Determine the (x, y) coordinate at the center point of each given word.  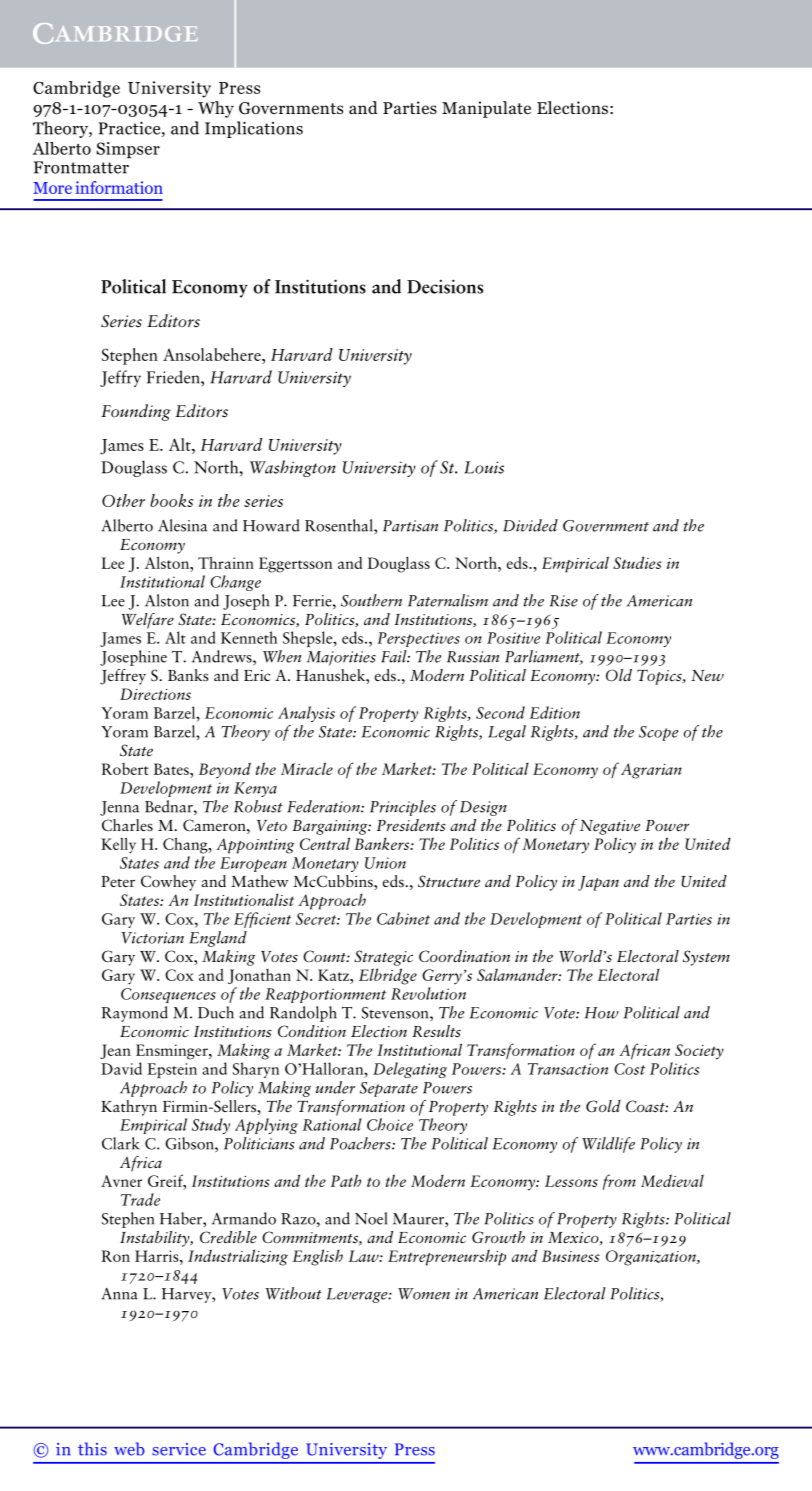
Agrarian (651, 771)
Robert (125, 769)
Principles (403, 808)
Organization (652, 1258)
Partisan (410, 526)
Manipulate (486, 109)
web (129, 1449)
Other (123, 500)
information (119, 187)
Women (424, 1294)
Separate (389, 1089)
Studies (637, 562)
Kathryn (129, 1108)
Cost (629, 1069)
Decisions (445, 286)
